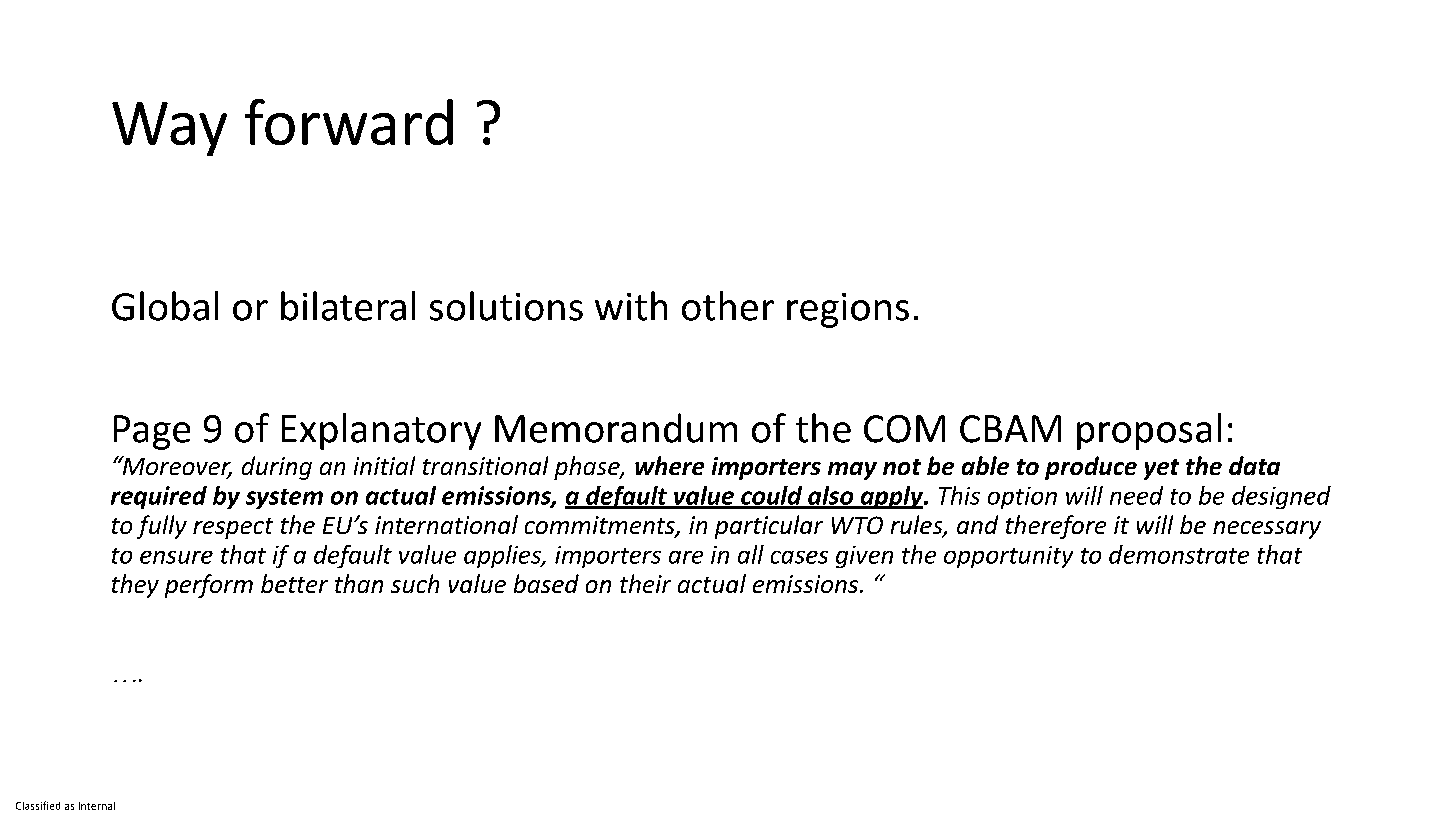  What do you see at coordinates (1149, 431) in the screenshot?
I see `proposal` at bounding box center [1149, 431].
